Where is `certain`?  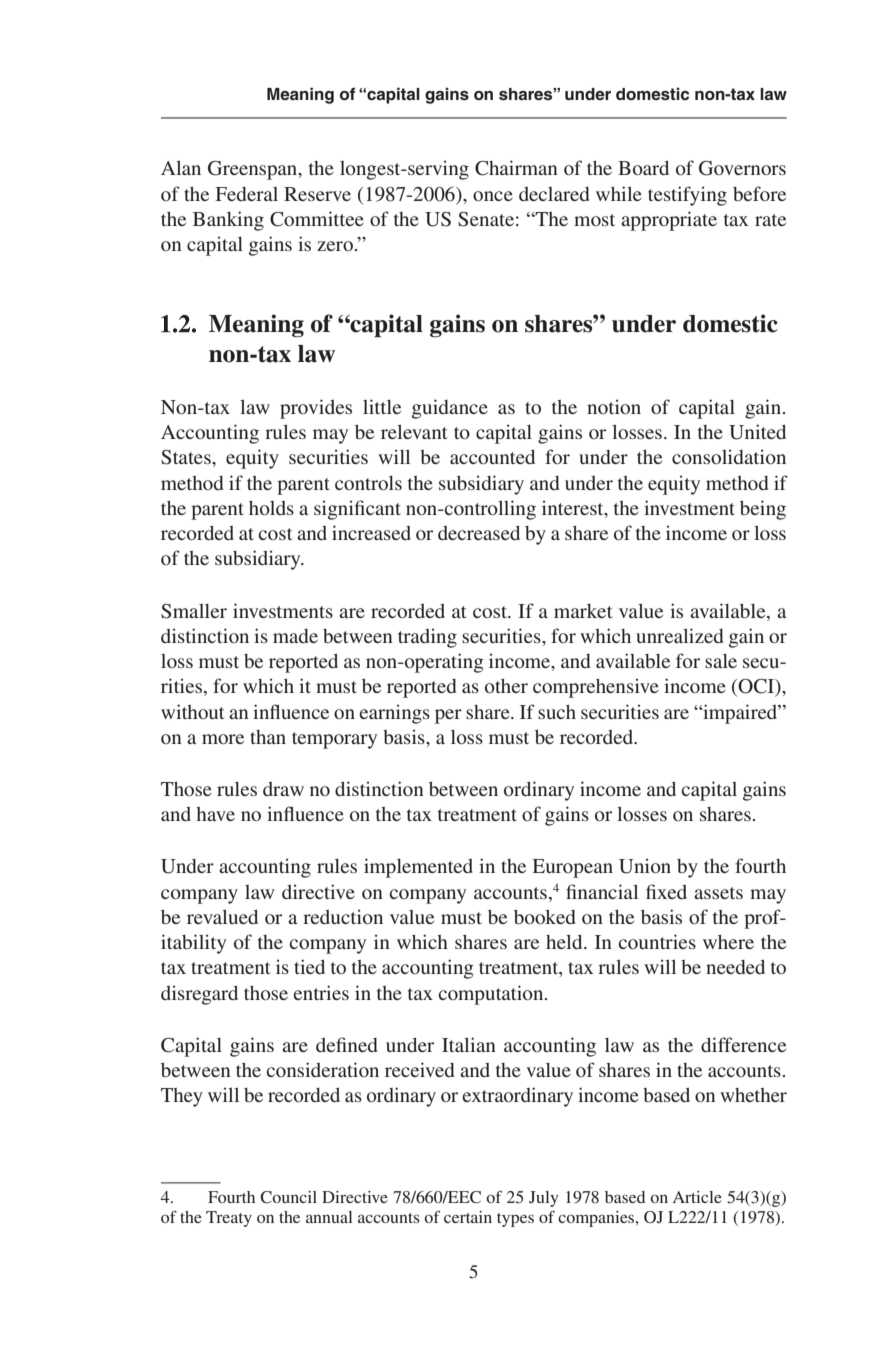
certain is located at coordinates (468, 1217).
